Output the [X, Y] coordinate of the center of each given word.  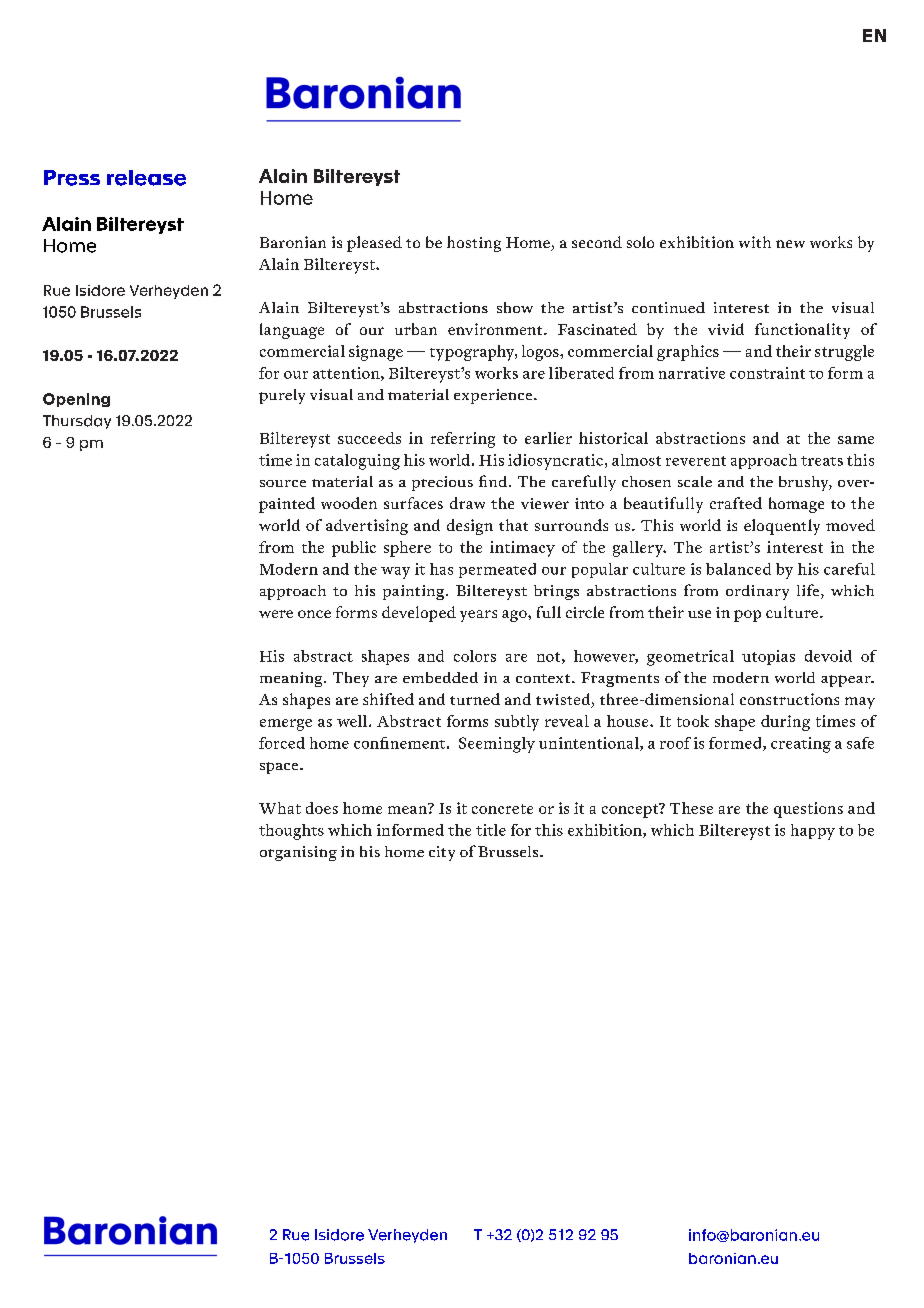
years [478, 616]
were [276, 614]
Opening [76, 400]
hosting [474, 244]
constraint [767, 373]
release [146, 178]
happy [813, 832]
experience [494, 396]
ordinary [757, 592]
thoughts [291, 832]
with [755, 242]
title [491, 830]
